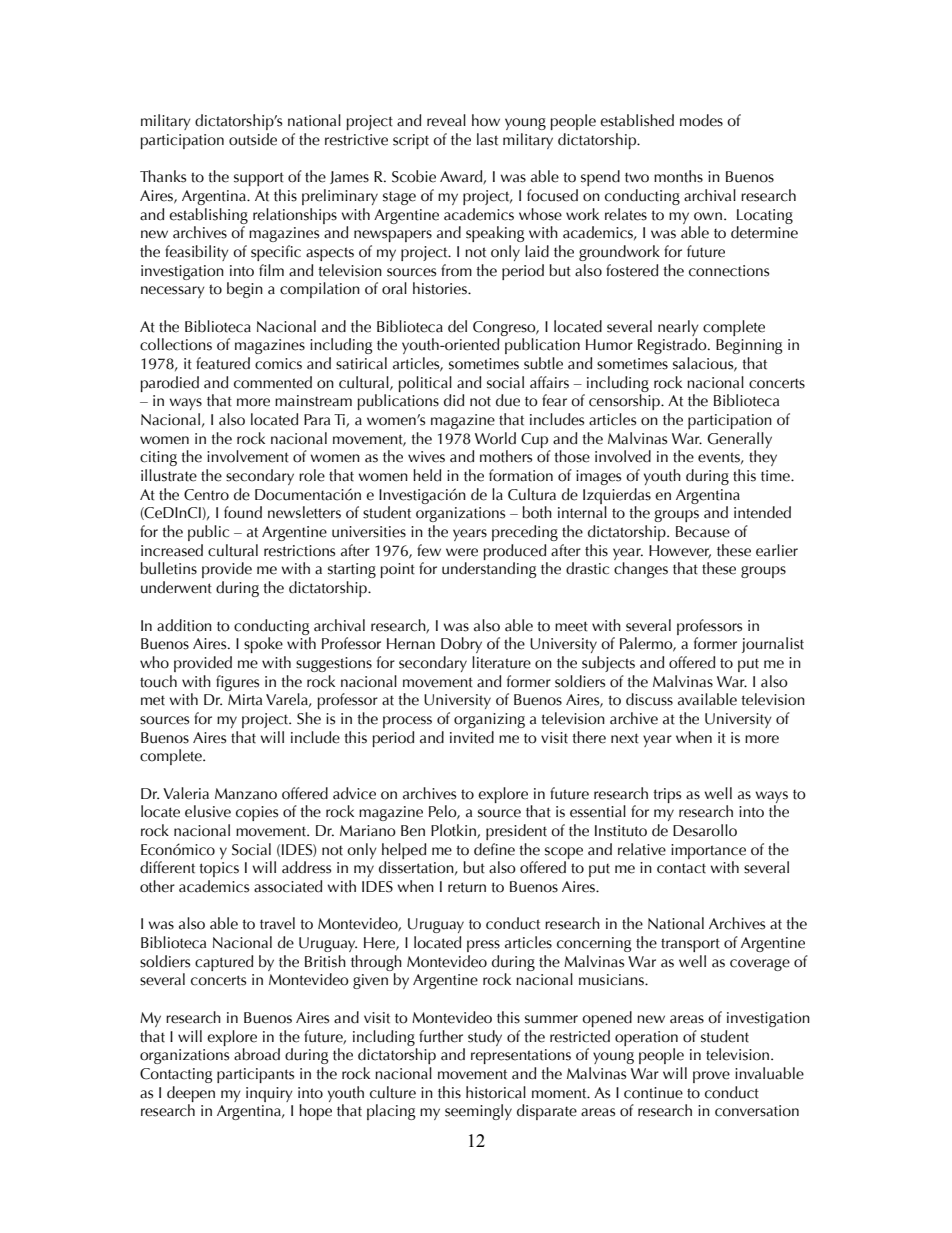 Image resolution: width=952 pixels, height=1233 pixels. I want to click on participants, so click(255, 1075).
